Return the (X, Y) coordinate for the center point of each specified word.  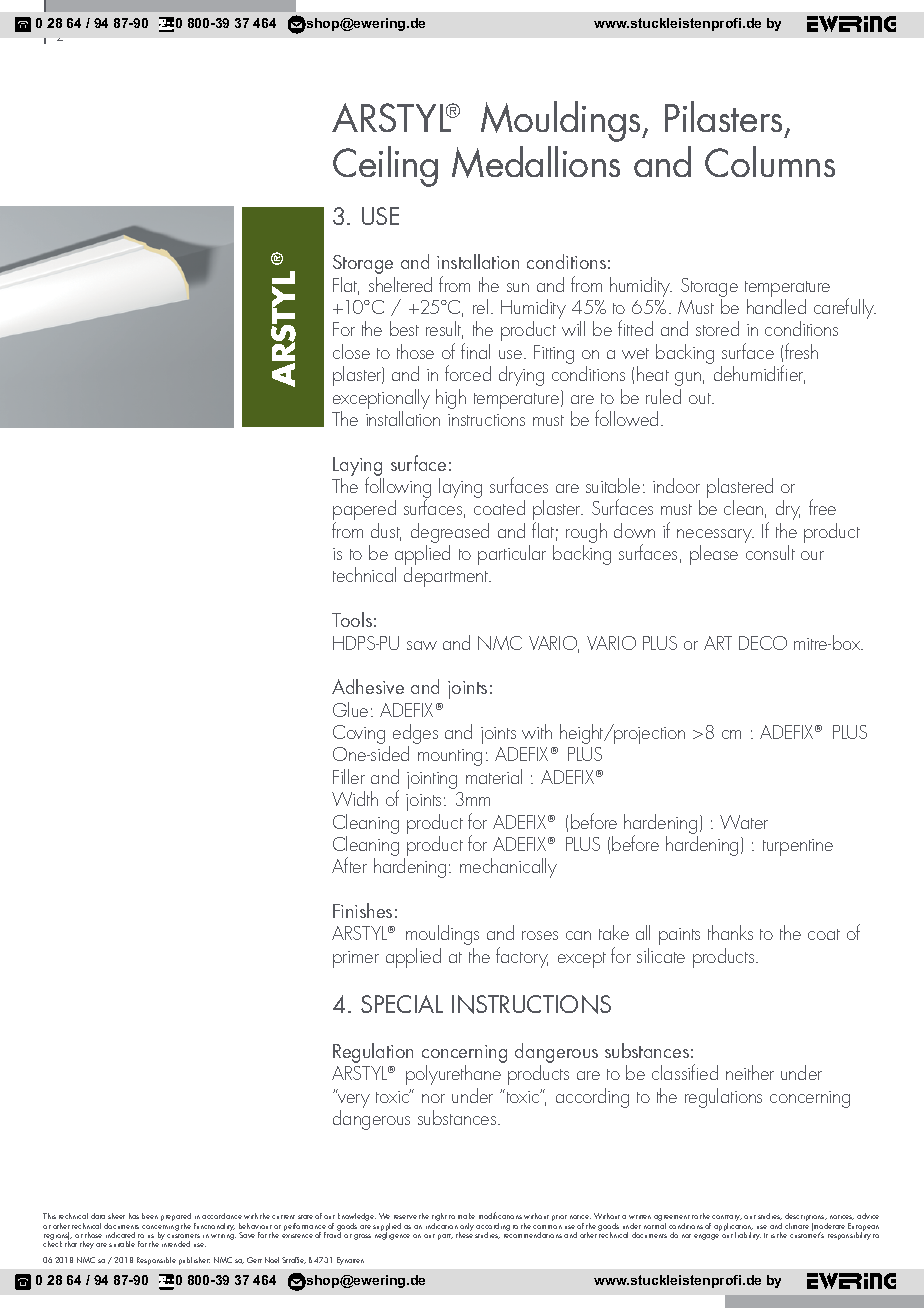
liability (748, 1236)
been (150, 1216)
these (464, 1234)
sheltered (400, 284)
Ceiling (385, 166)
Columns (770, 161)
